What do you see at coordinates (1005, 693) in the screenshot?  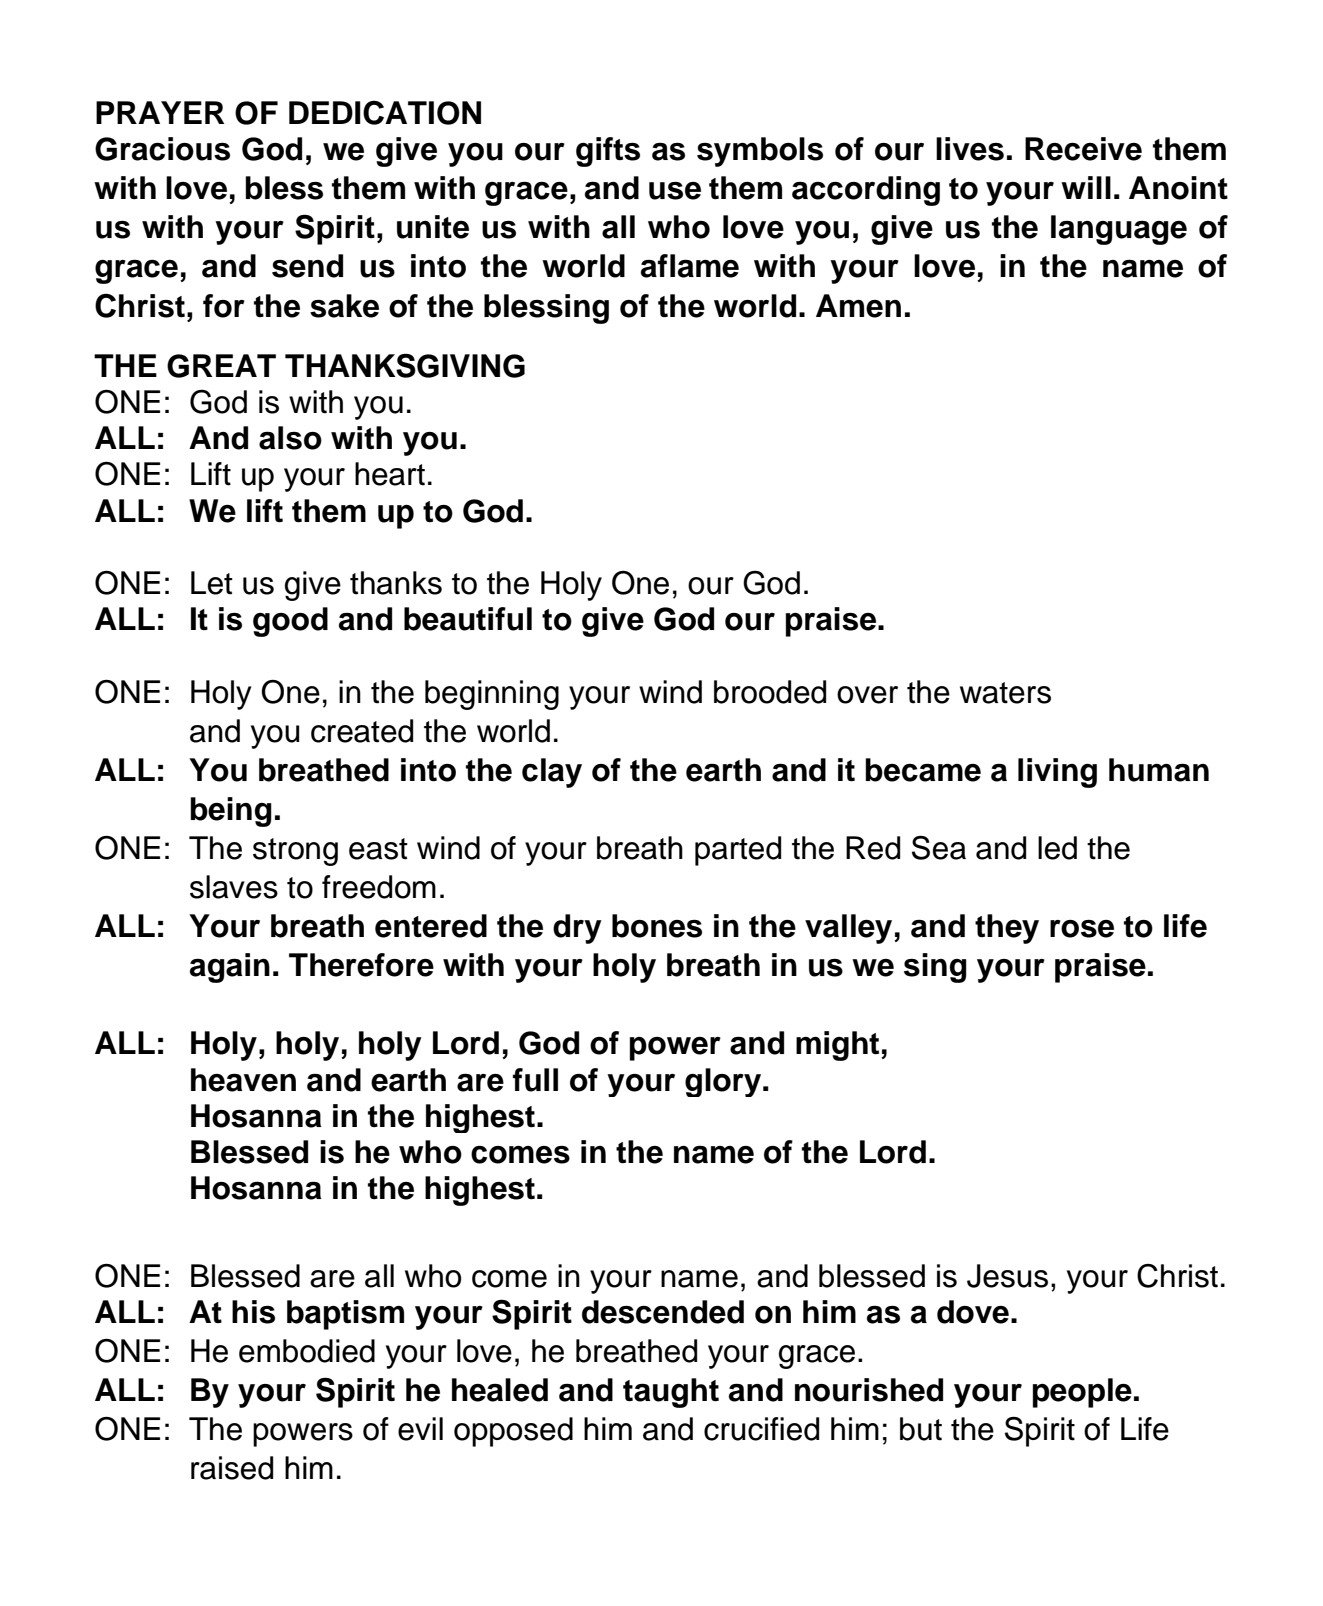 I see `waters` at bounding box center [1005, 693].
